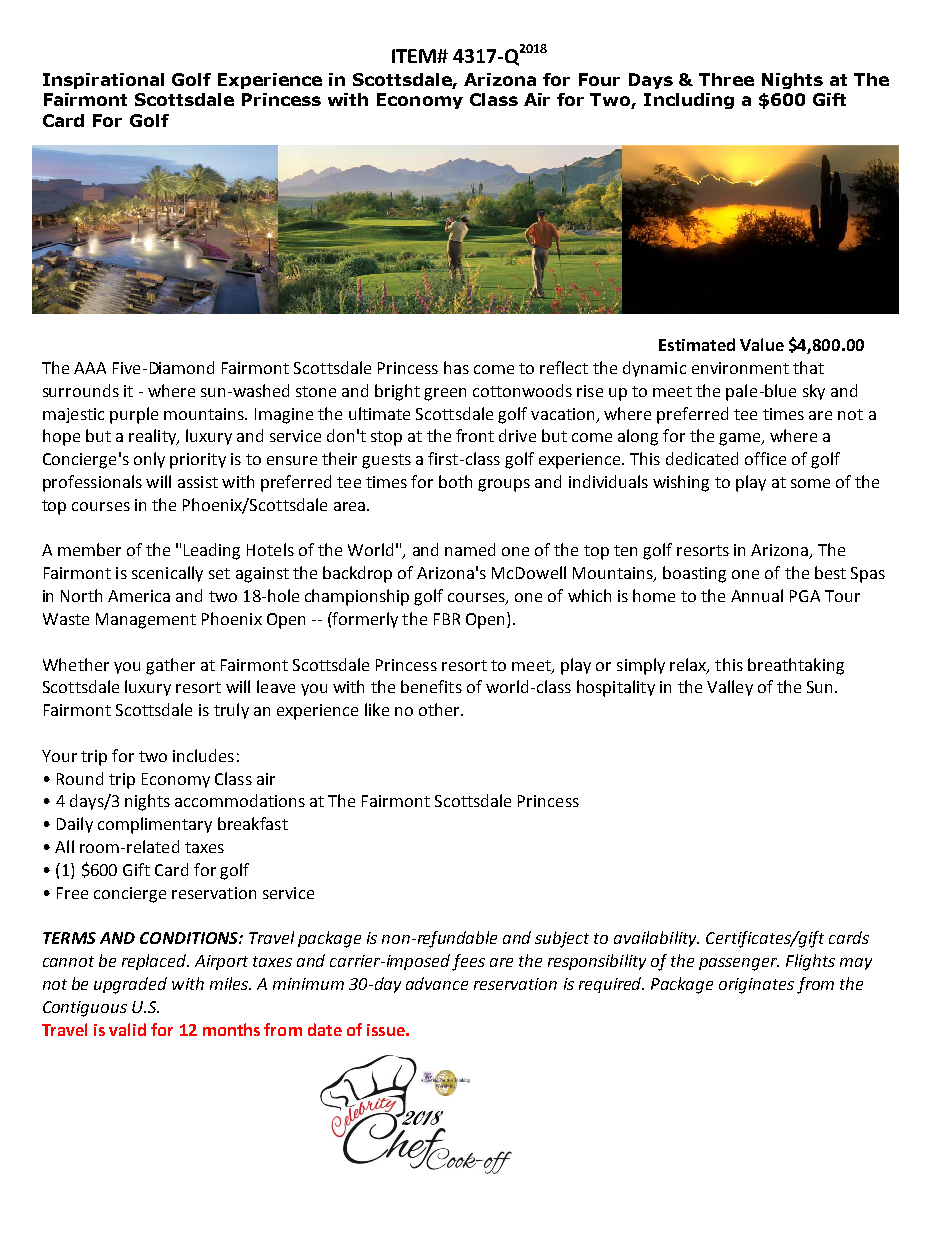 The image size is (952, 1233). What do you see at coordinates (445, 394) in the screenshot?
I see `green` at bounding box center [445, 394].
